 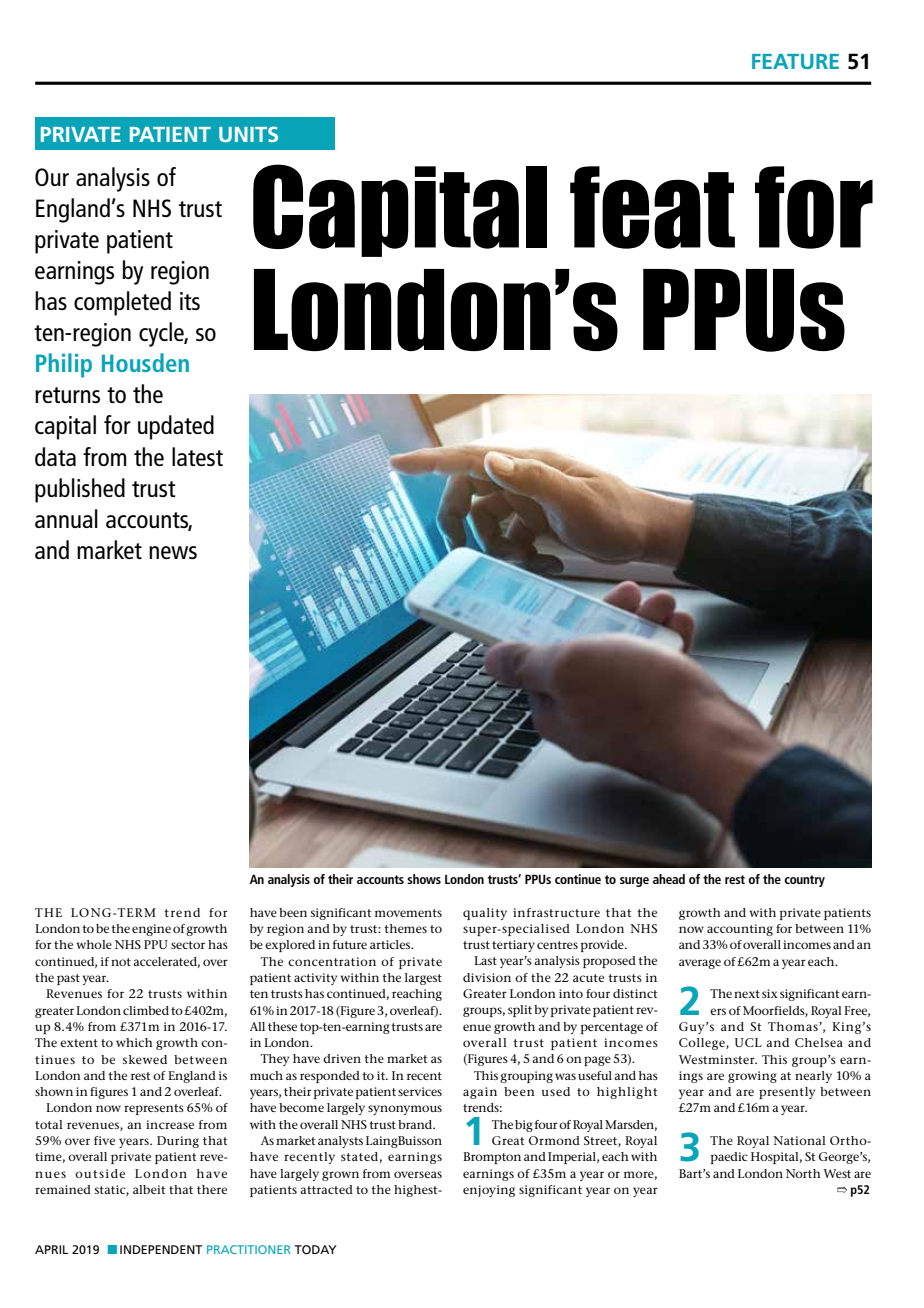 What do you see at coordinates (669, 879) in the screenshot?
I see `ahead` at bounding box center [669, 879].
